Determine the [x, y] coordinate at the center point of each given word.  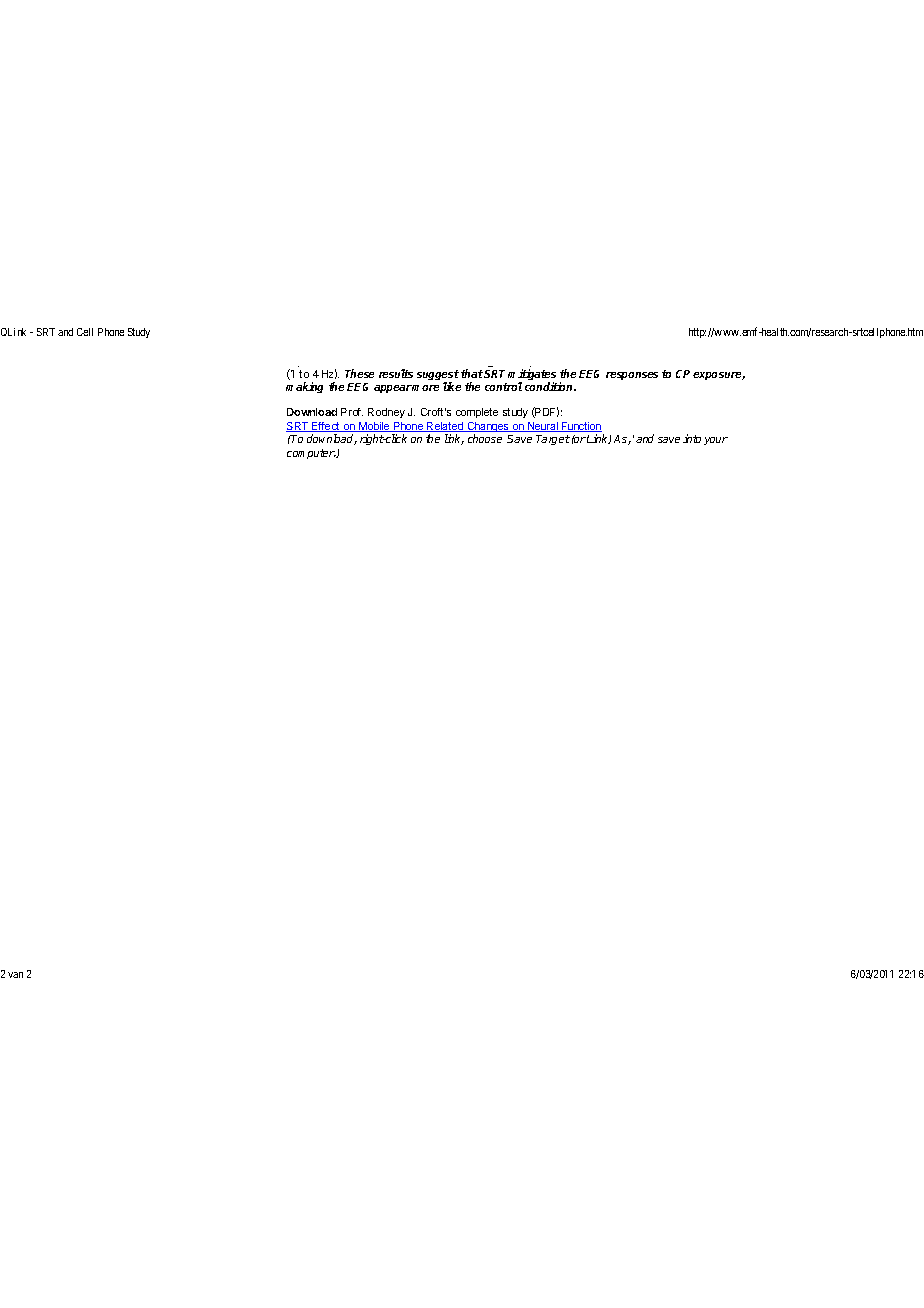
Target [553, 440]
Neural [543, 427]
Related [445, 427]
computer [311, 454]
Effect [326, 427]
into [692, 438]
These [359, 373]
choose [485, 438]
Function [581, 427]
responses [632, 376]
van [15, 975]
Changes [488, 429]
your [716, 441]
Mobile [374, 427]
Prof [352, 412]
